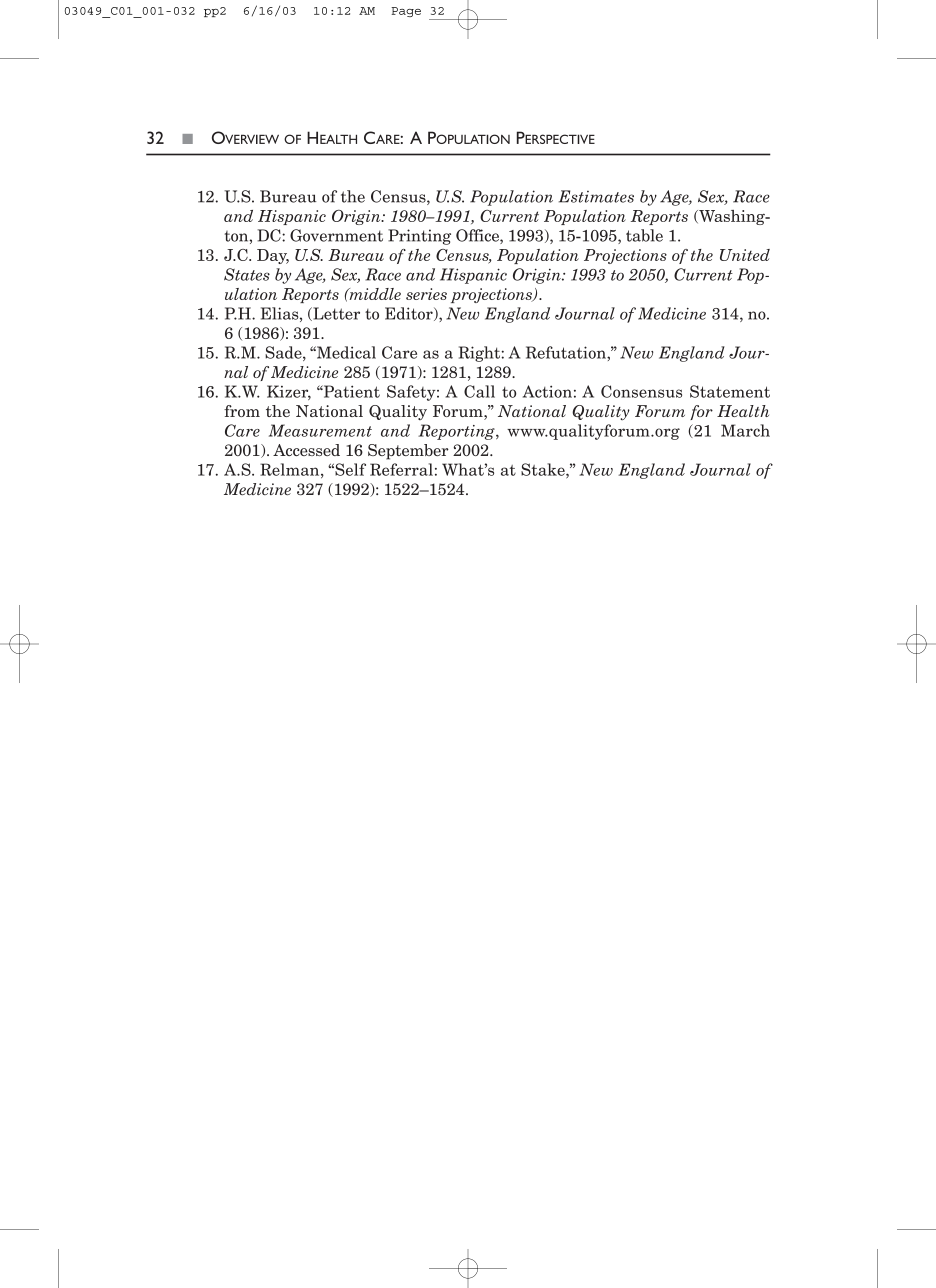 This screenshot has height=1288, width=936. What do you see at coordinates (406, 12) in the screenshot?
I see `Page` at bounding box center [406, 12].
